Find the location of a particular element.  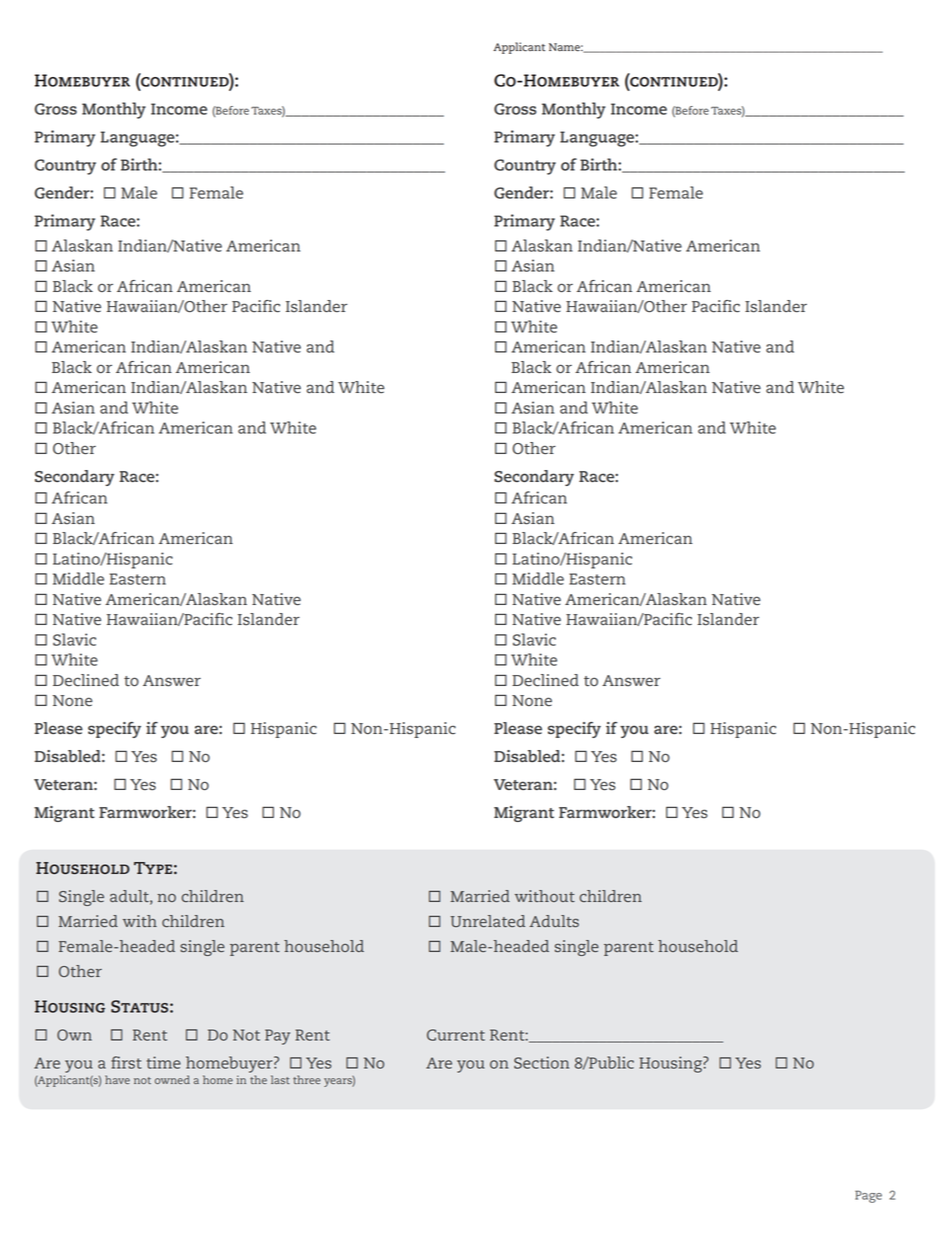

three is located at coordinates (307, 1079).
